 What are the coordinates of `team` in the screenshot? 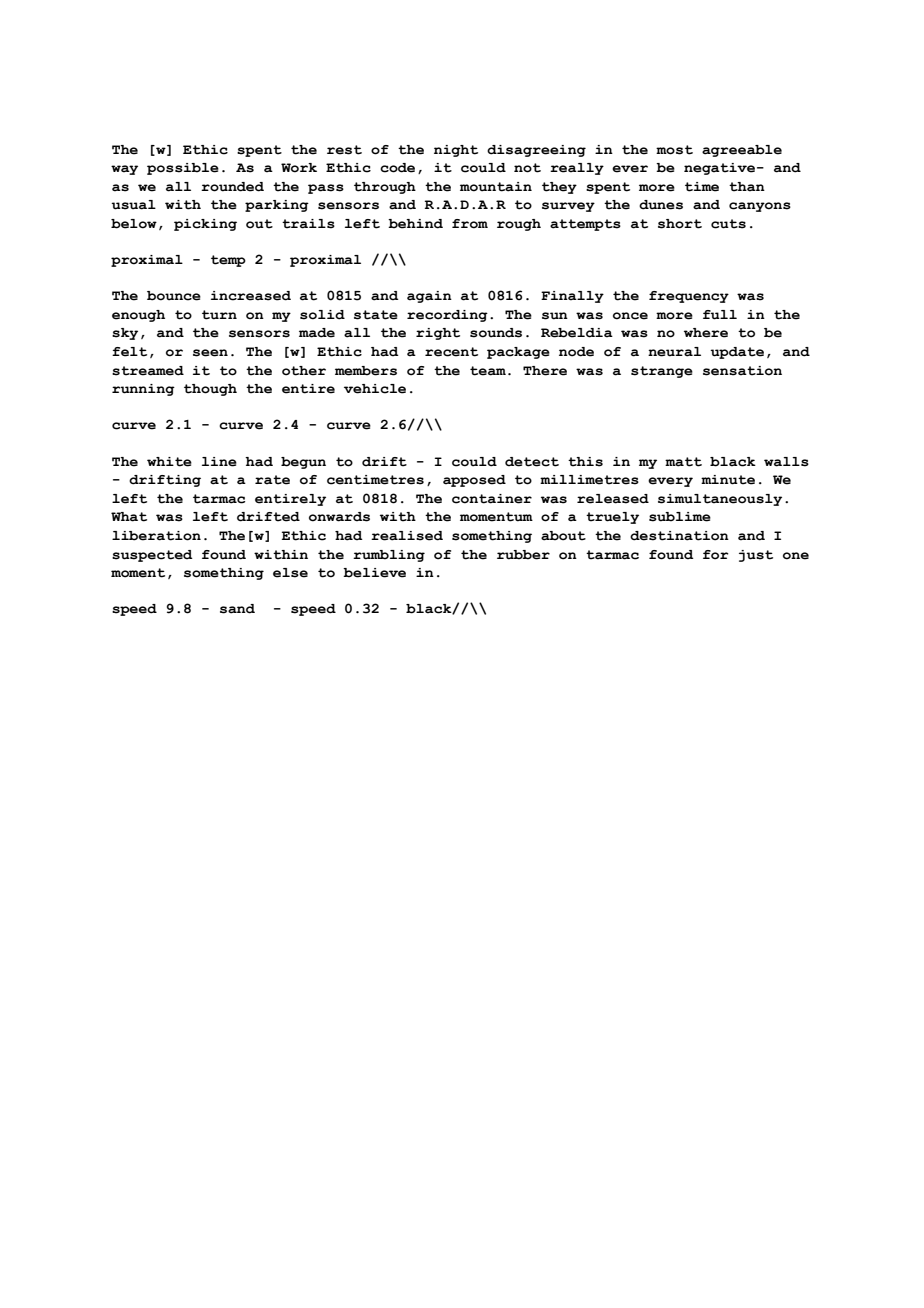 It's located at (488, 371).
